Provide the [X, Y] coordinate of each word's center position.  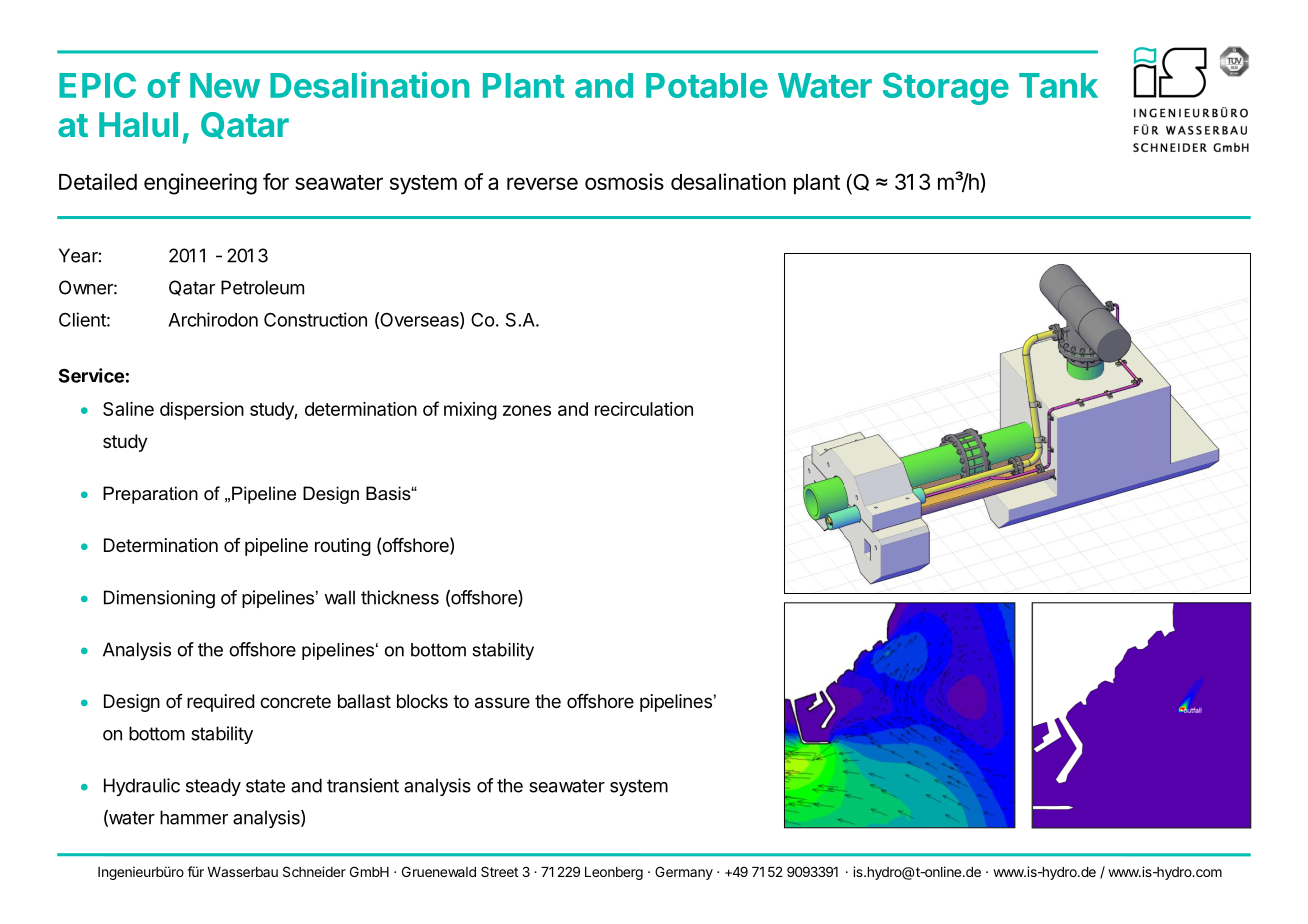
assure [502, 703]
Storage [946, 89]
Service [91, 375]
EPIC [97, 85]
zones [527, 410]
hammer [194, 817]
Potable [707, 85]
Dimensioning [159, 599]
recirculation [644, 409]
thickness [400, 597]
